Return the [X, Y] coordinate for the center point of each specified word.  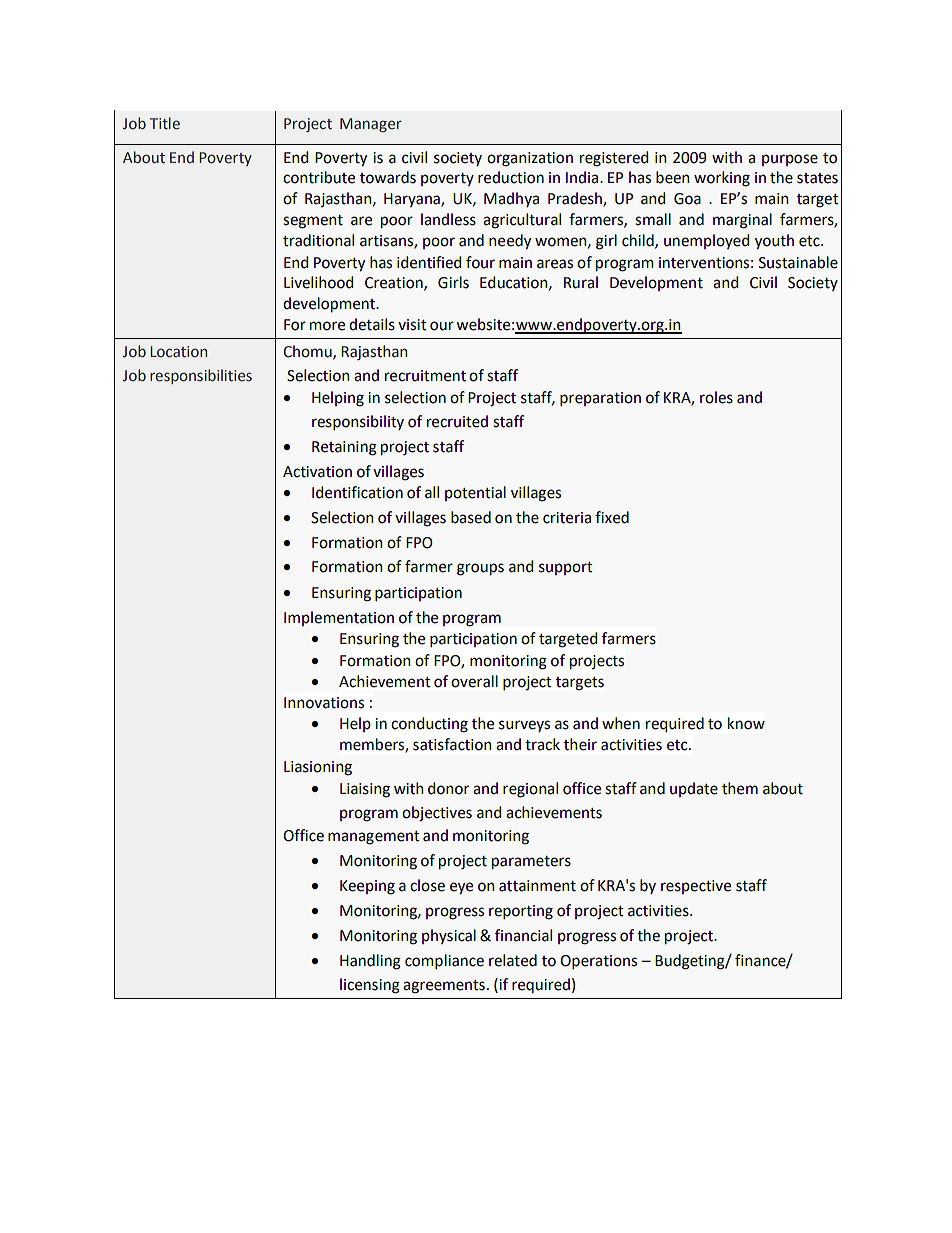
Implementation [339, 618]
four [480, 262]
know [746, 723]
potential [475, 493]
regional [530, 790]
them [740, 788]
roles [716, 397]
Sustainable [798, 262]
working [722, 179]
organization [530, 159]
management [374, 838]
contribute [319, 177]
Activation [317, 472]
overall [474, 681]
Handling [370, 962]
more [327, 326]
